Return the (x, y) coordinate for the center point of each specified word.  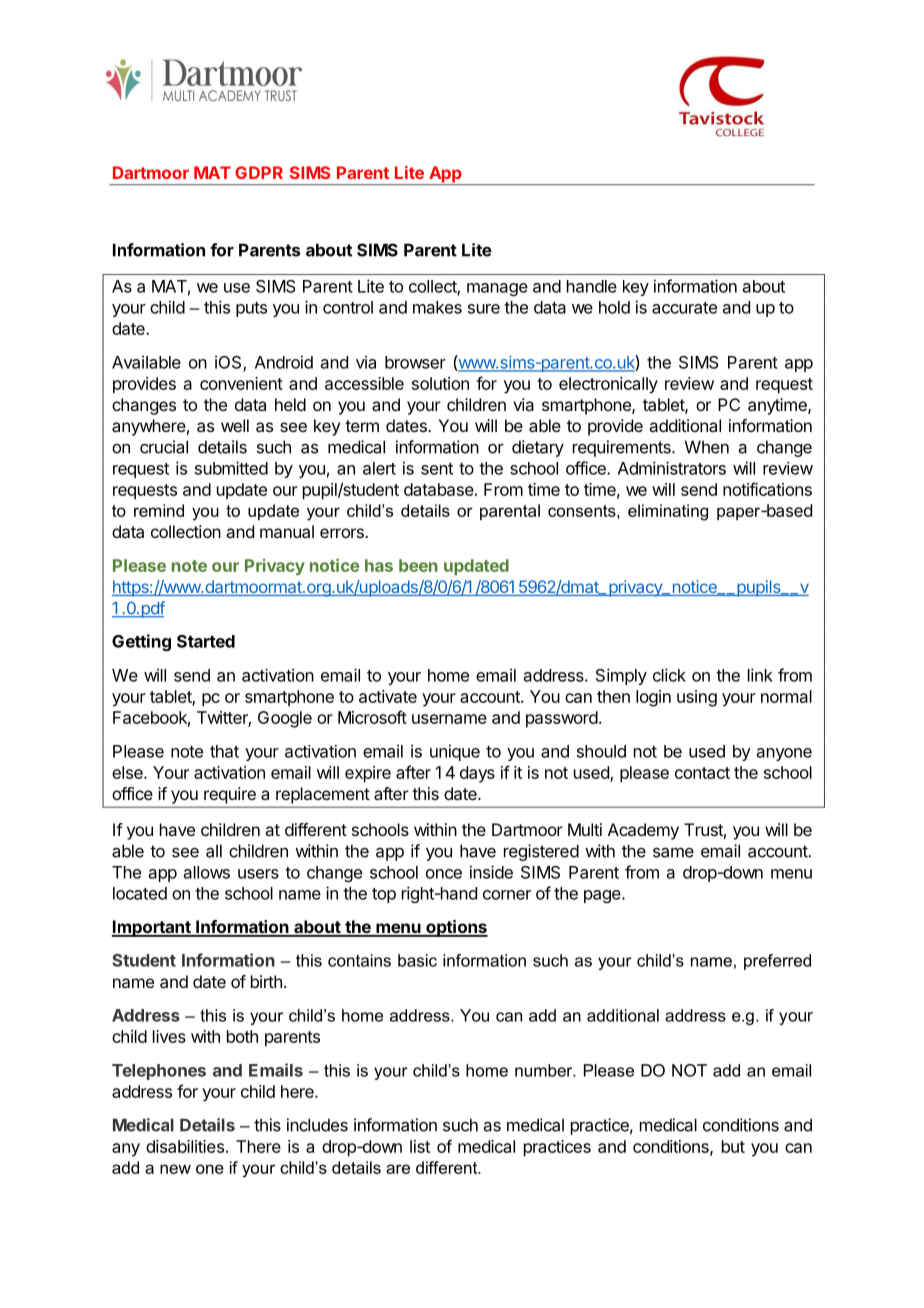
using (697, 698)
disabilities (185, 1146)
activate (388, 696)
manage (497, 289)
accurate (684, 308)
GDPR (259, 172)
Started (206, 641)
